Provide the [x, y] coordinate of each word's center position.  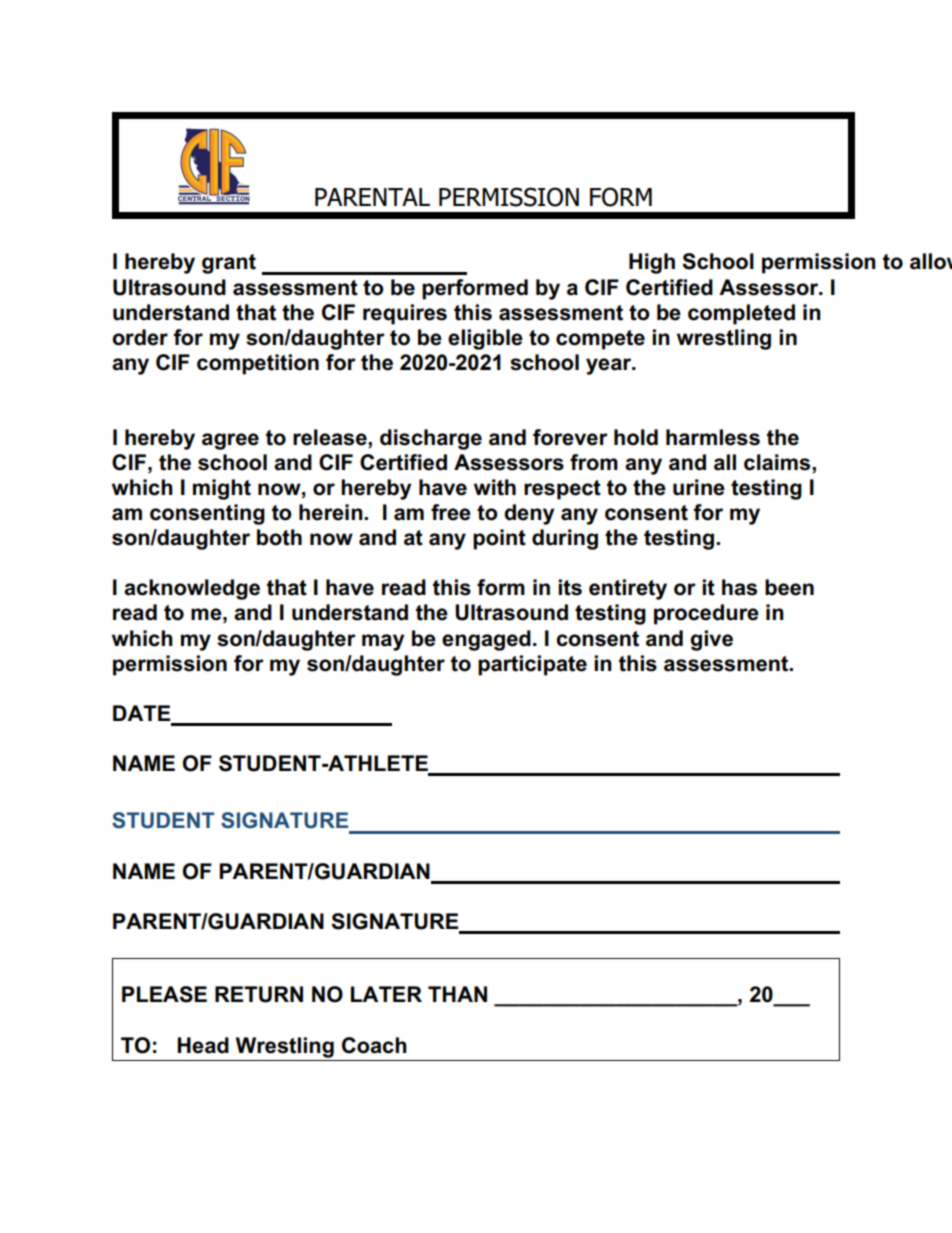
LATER [386, 994]
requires [405, 314]
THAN [457, 994]
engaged [486, 640]
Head [203, 1045]
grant [229, 264]
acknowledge [192, 589]
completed [741, 314]
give [711, 640]
